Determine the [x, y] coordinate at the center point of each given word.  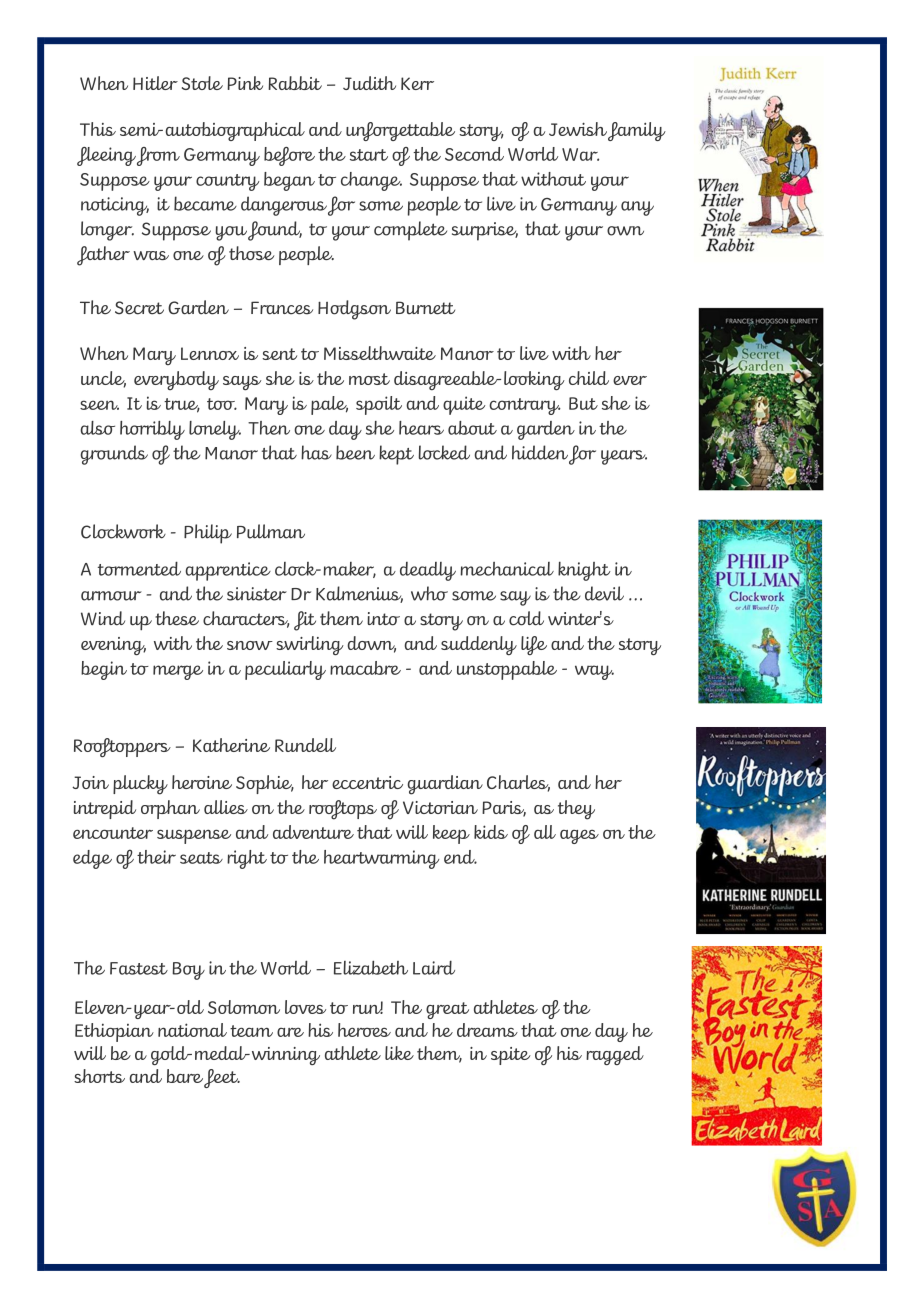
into [383, 619]
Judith [369, 83]
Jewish [578, 129]
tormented [139, 568]
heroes [364, 1030]
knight [584, 571]
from [158, 156]
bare [185, 1076]
